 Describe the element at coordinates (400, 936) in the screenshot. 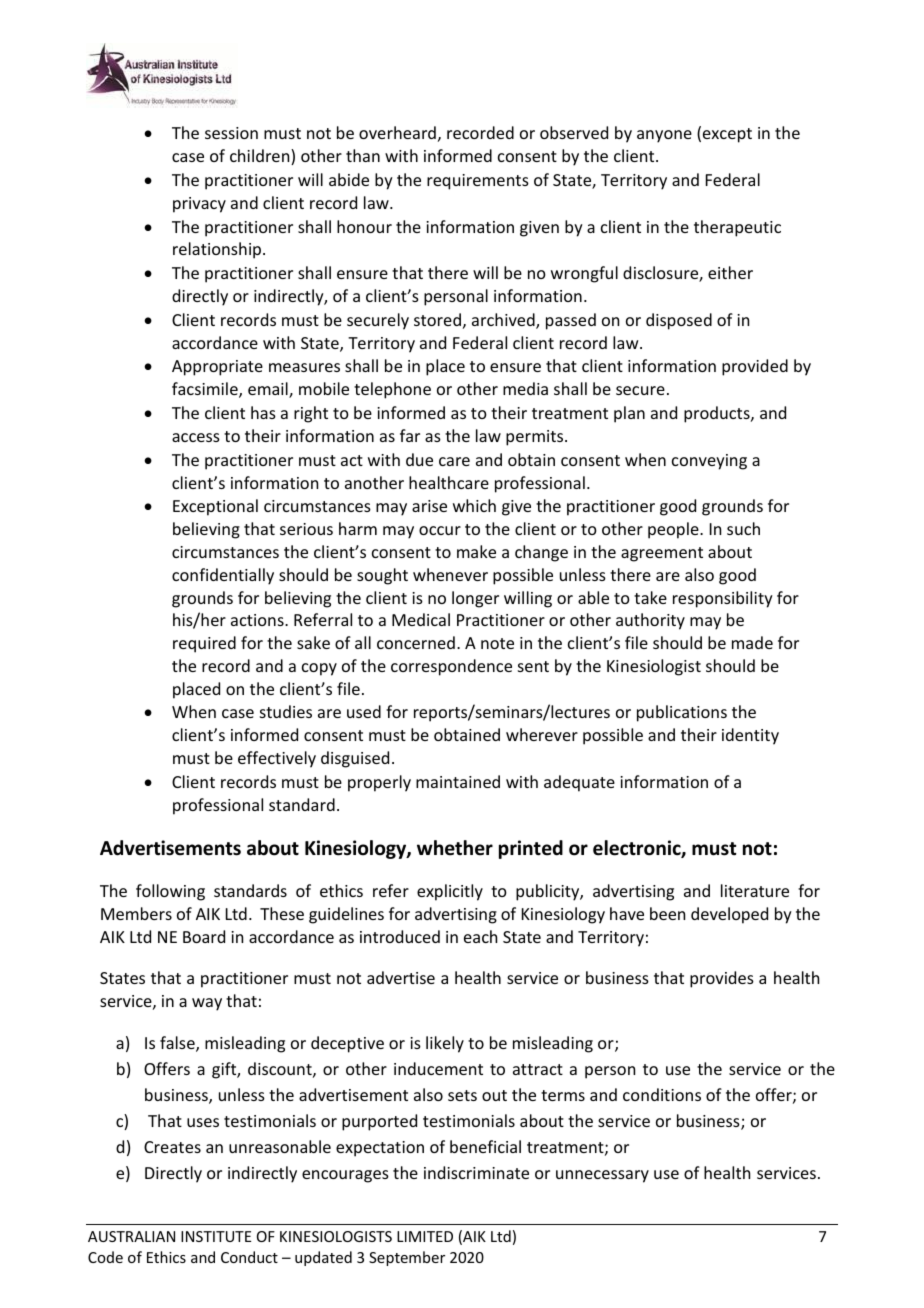

I see `introduced` at that location.
